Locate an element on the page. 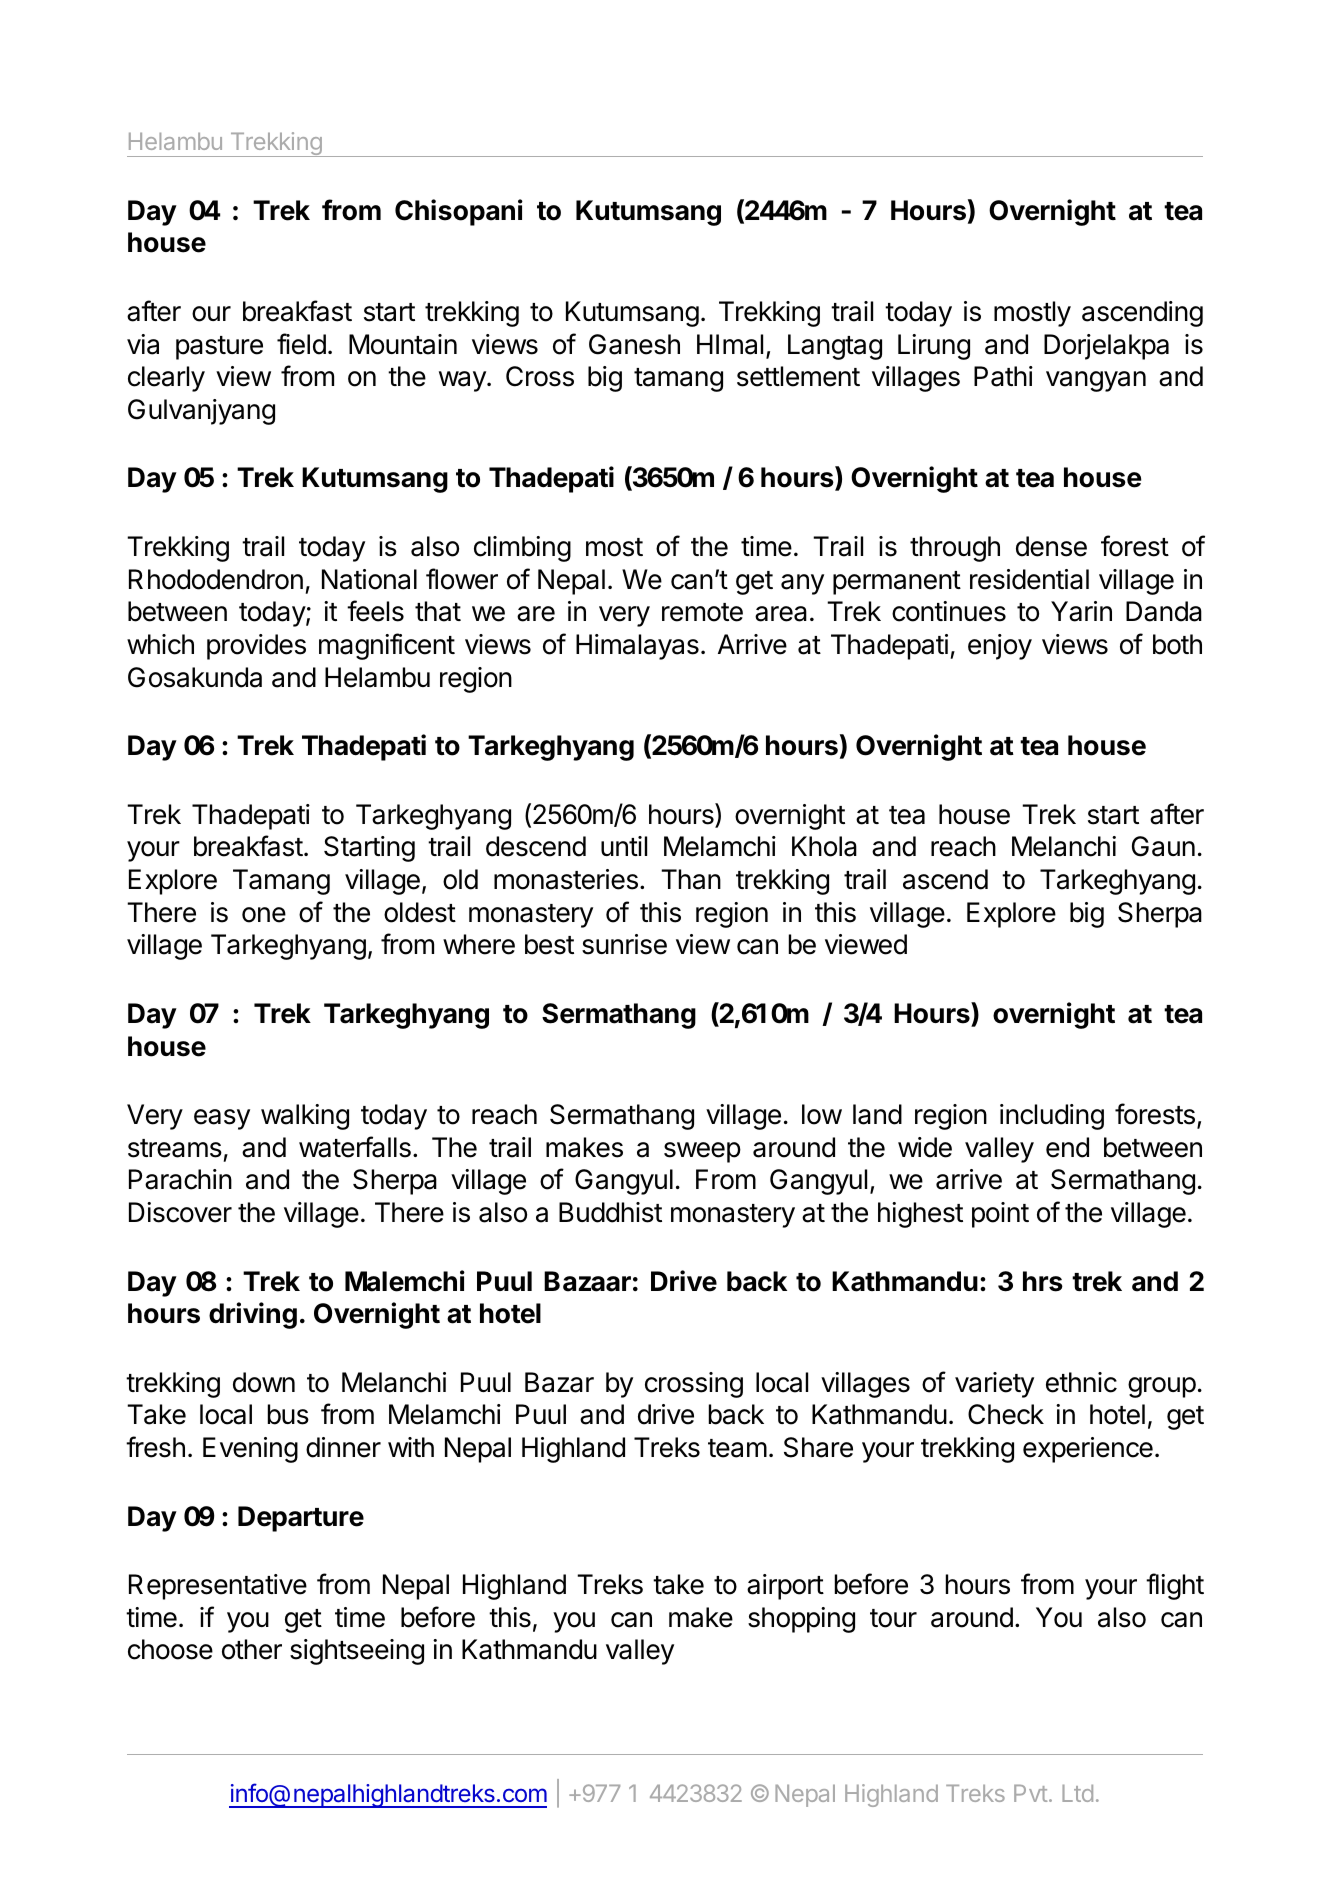  dense is located at coordinates (1051, 546).
